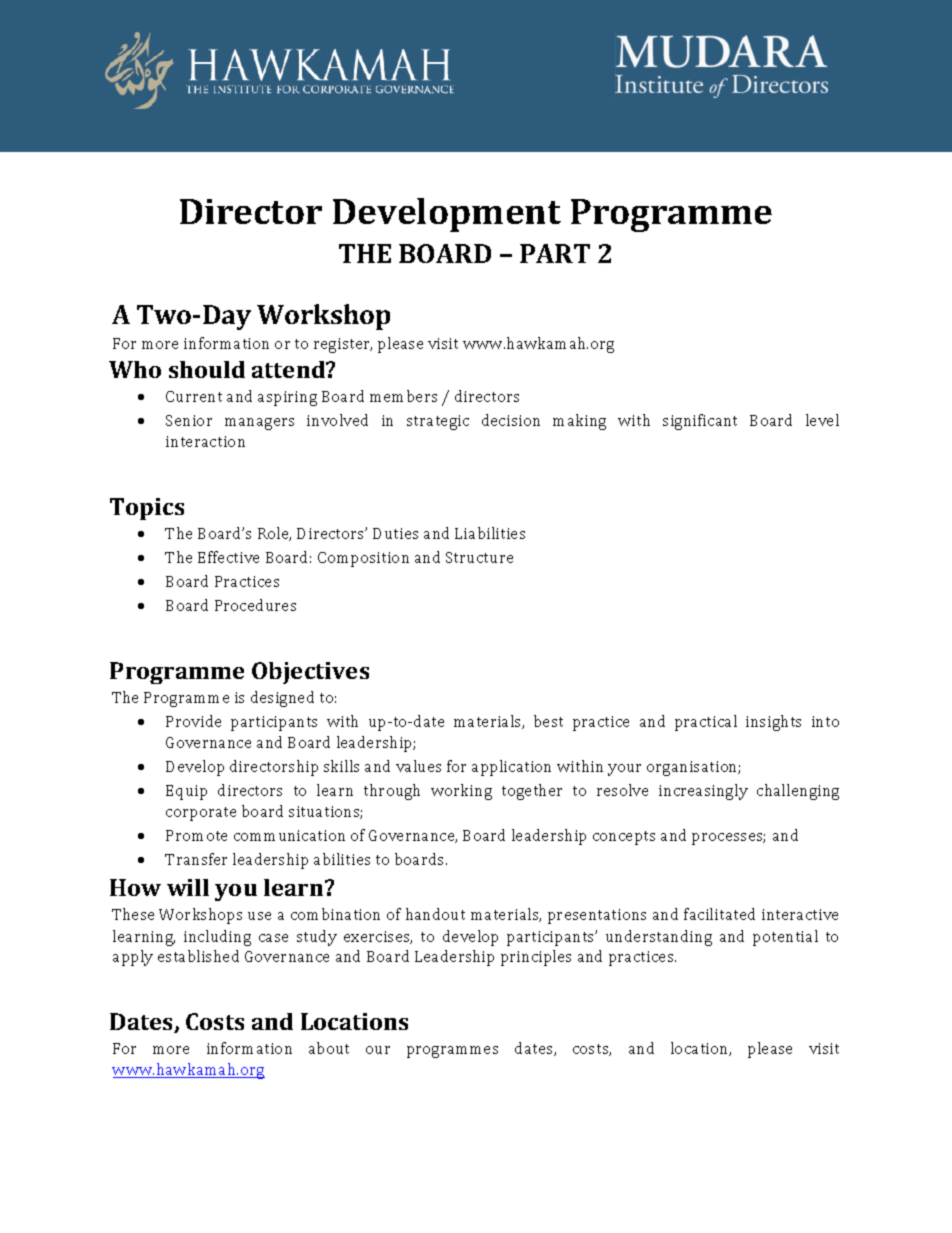 The height and width of the document is (1233, 952). I want to click on members, so click(403, 396).
